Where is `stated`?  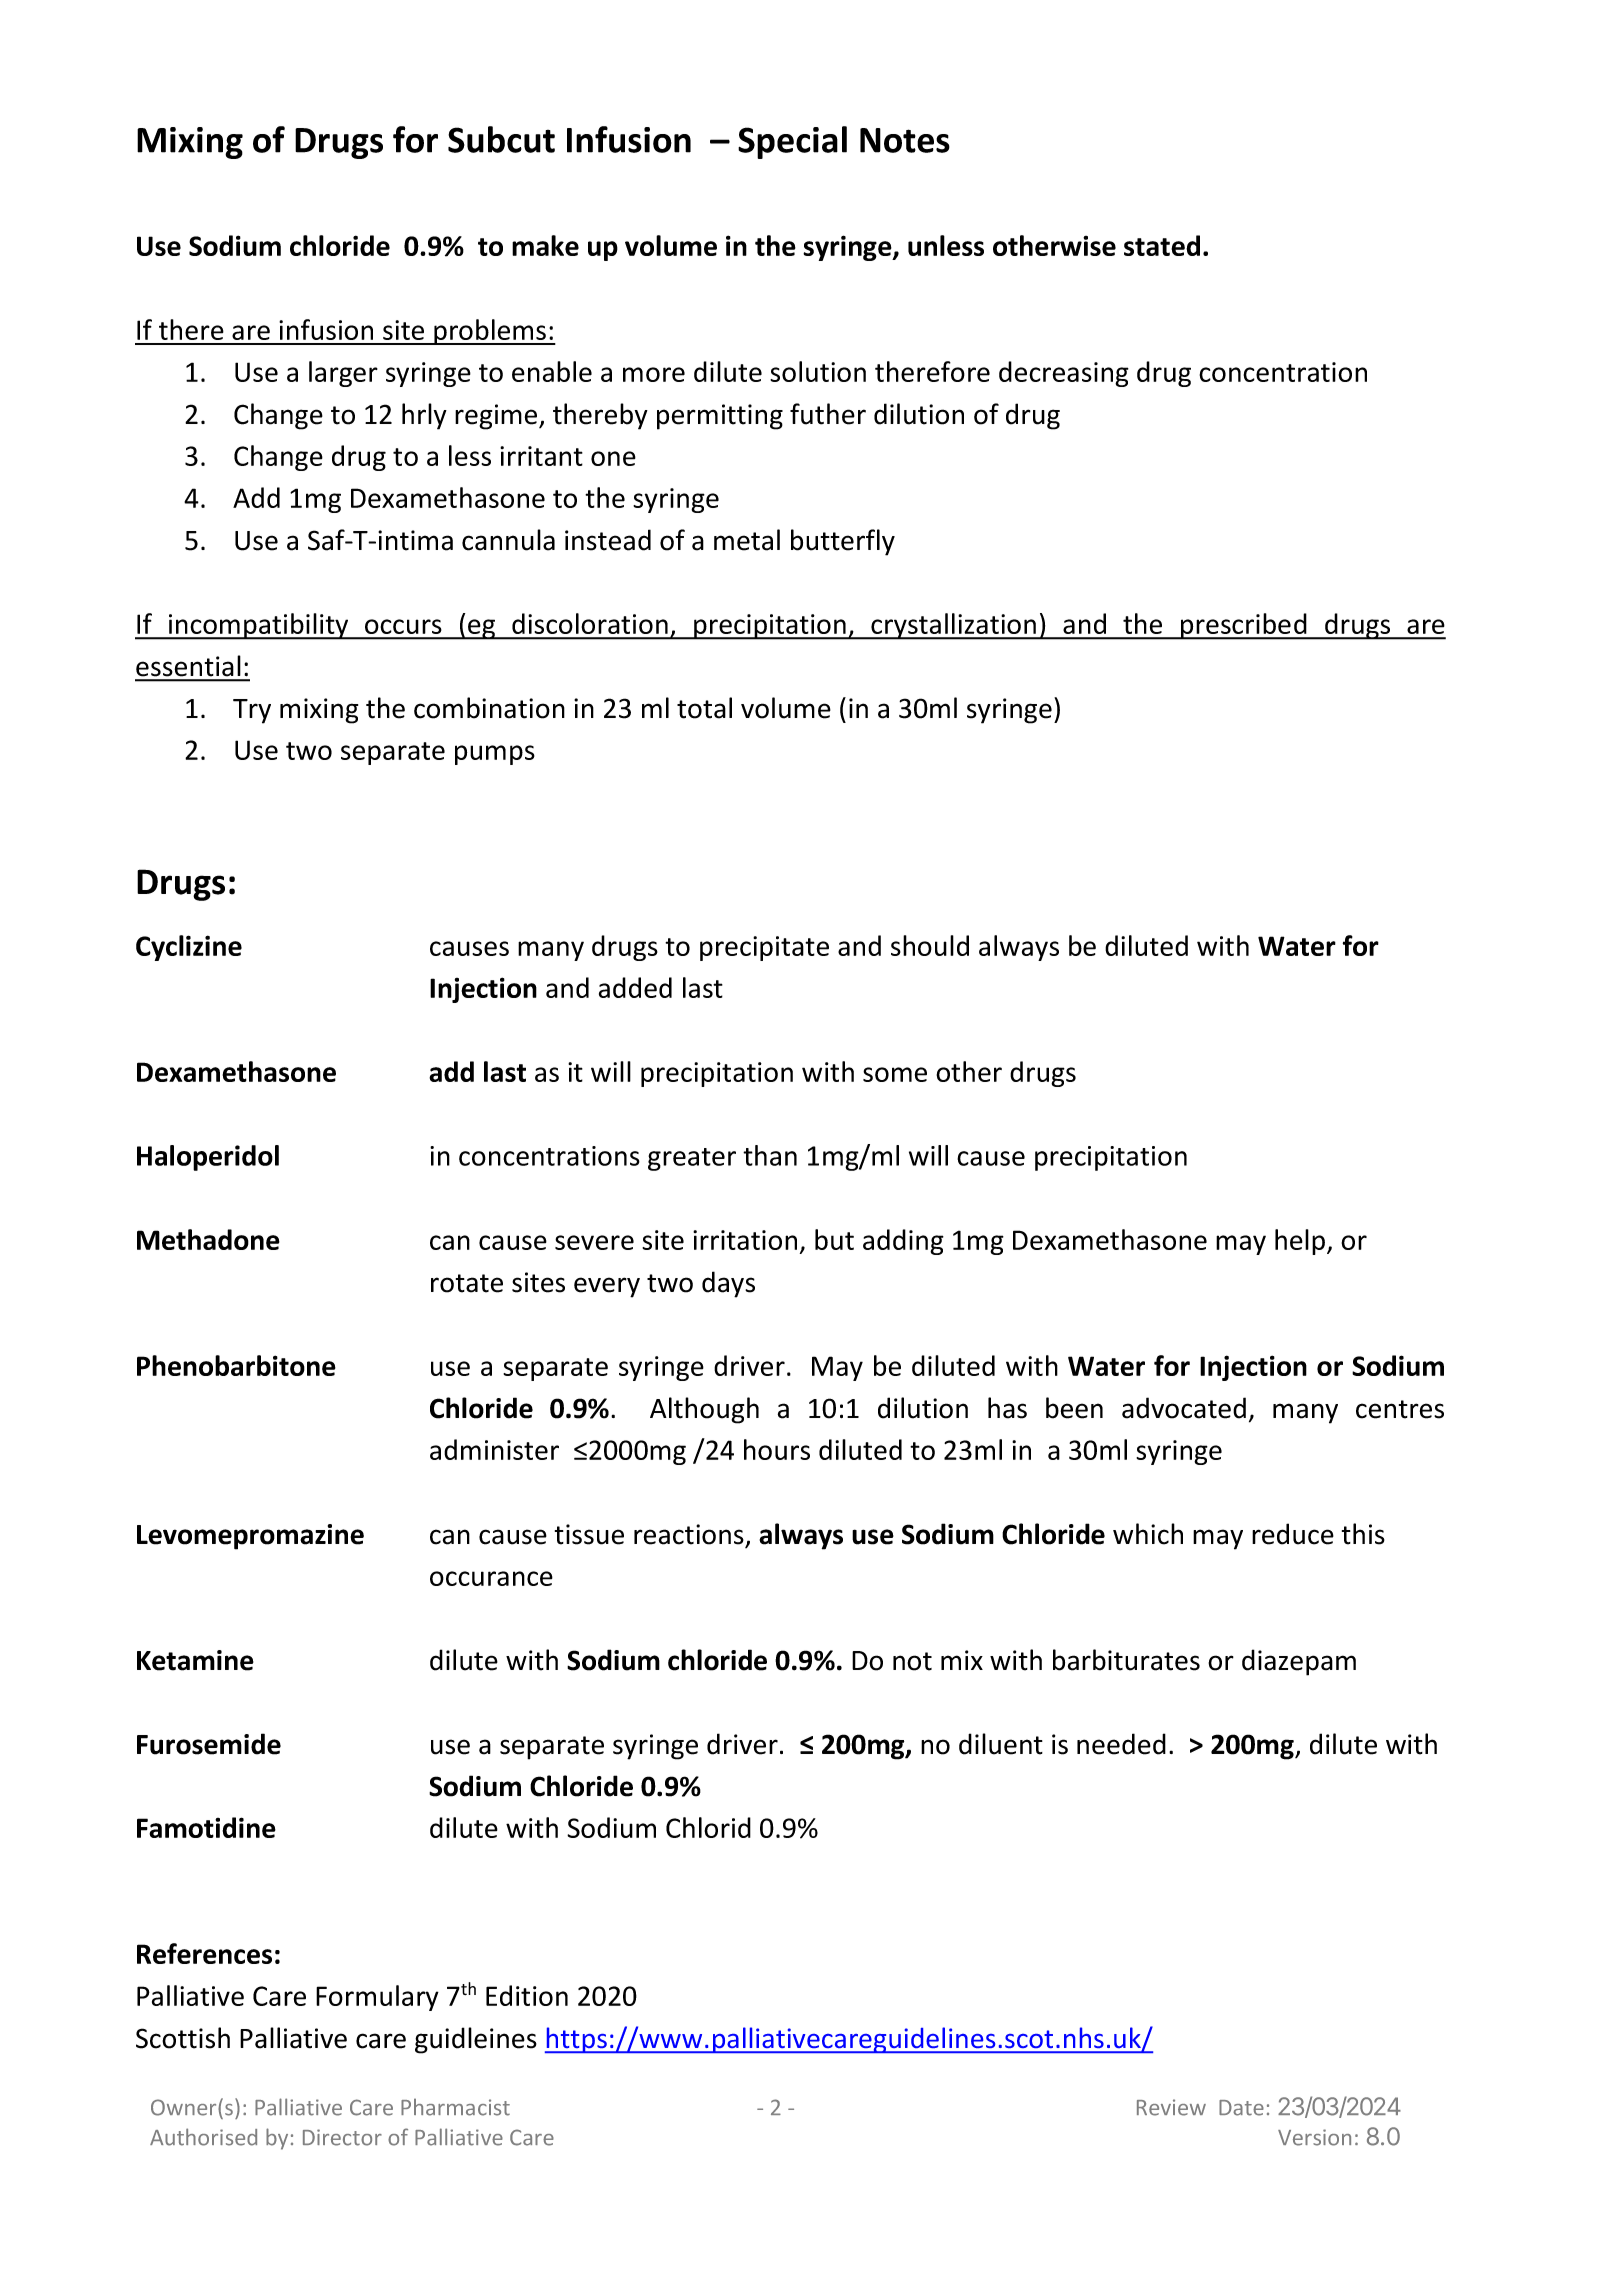 stated is located at coordinates (1162, 245).
